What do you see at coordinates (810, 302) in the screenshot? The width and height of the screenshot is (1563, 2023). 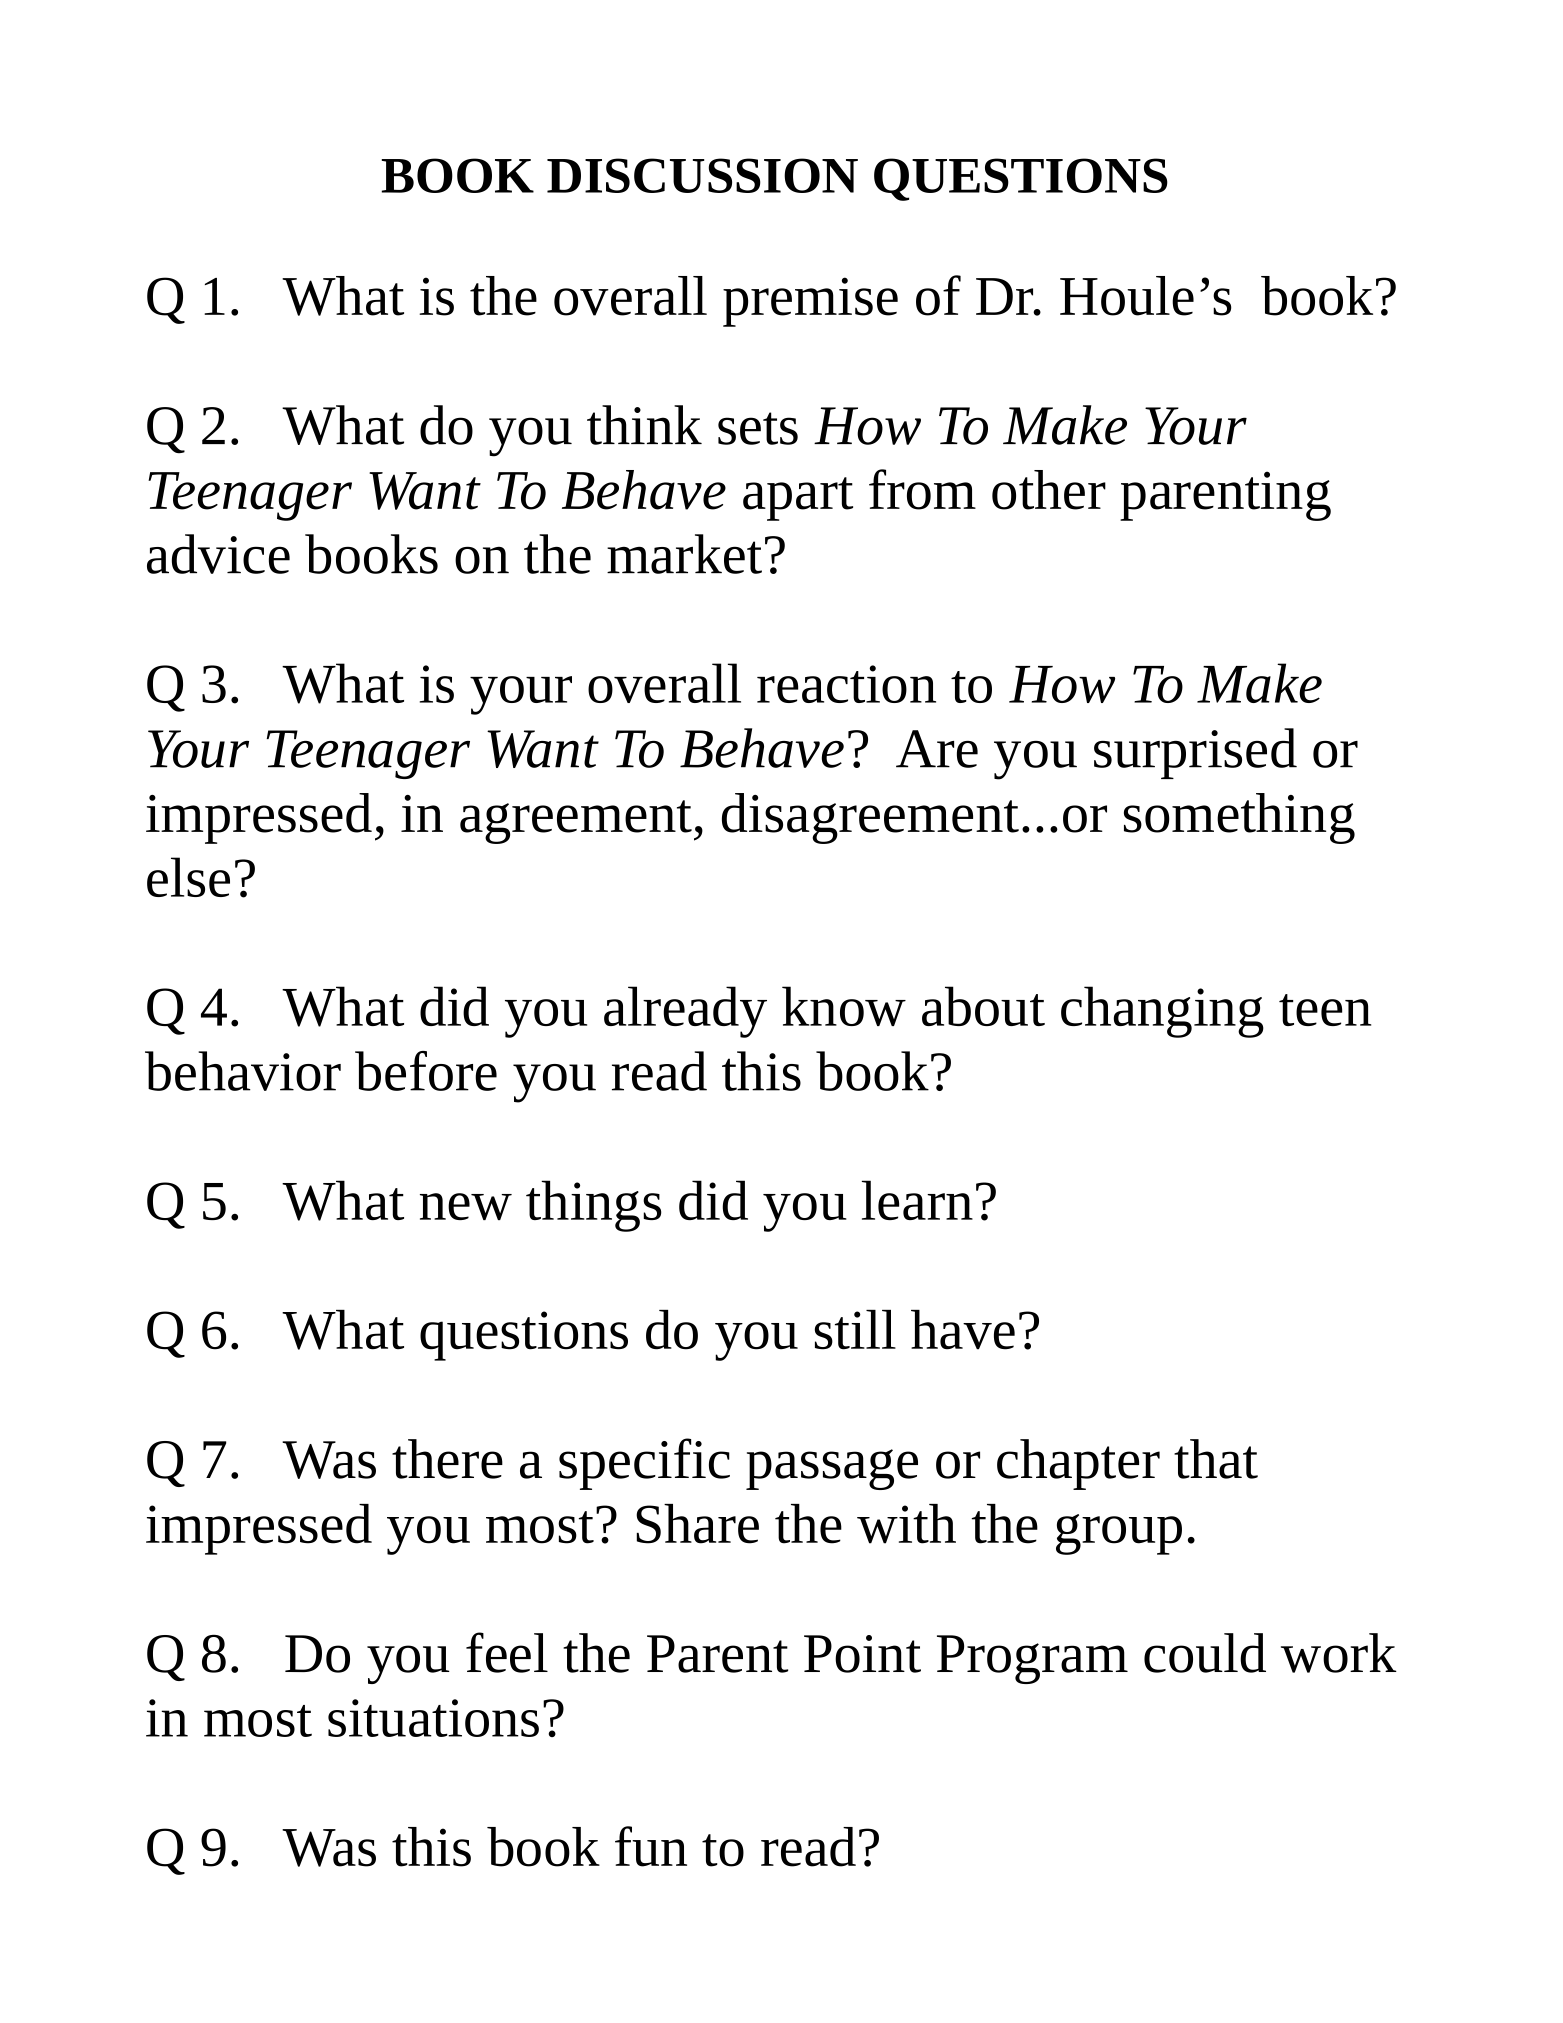 I see `premise` at bounding box center [810, 302].
